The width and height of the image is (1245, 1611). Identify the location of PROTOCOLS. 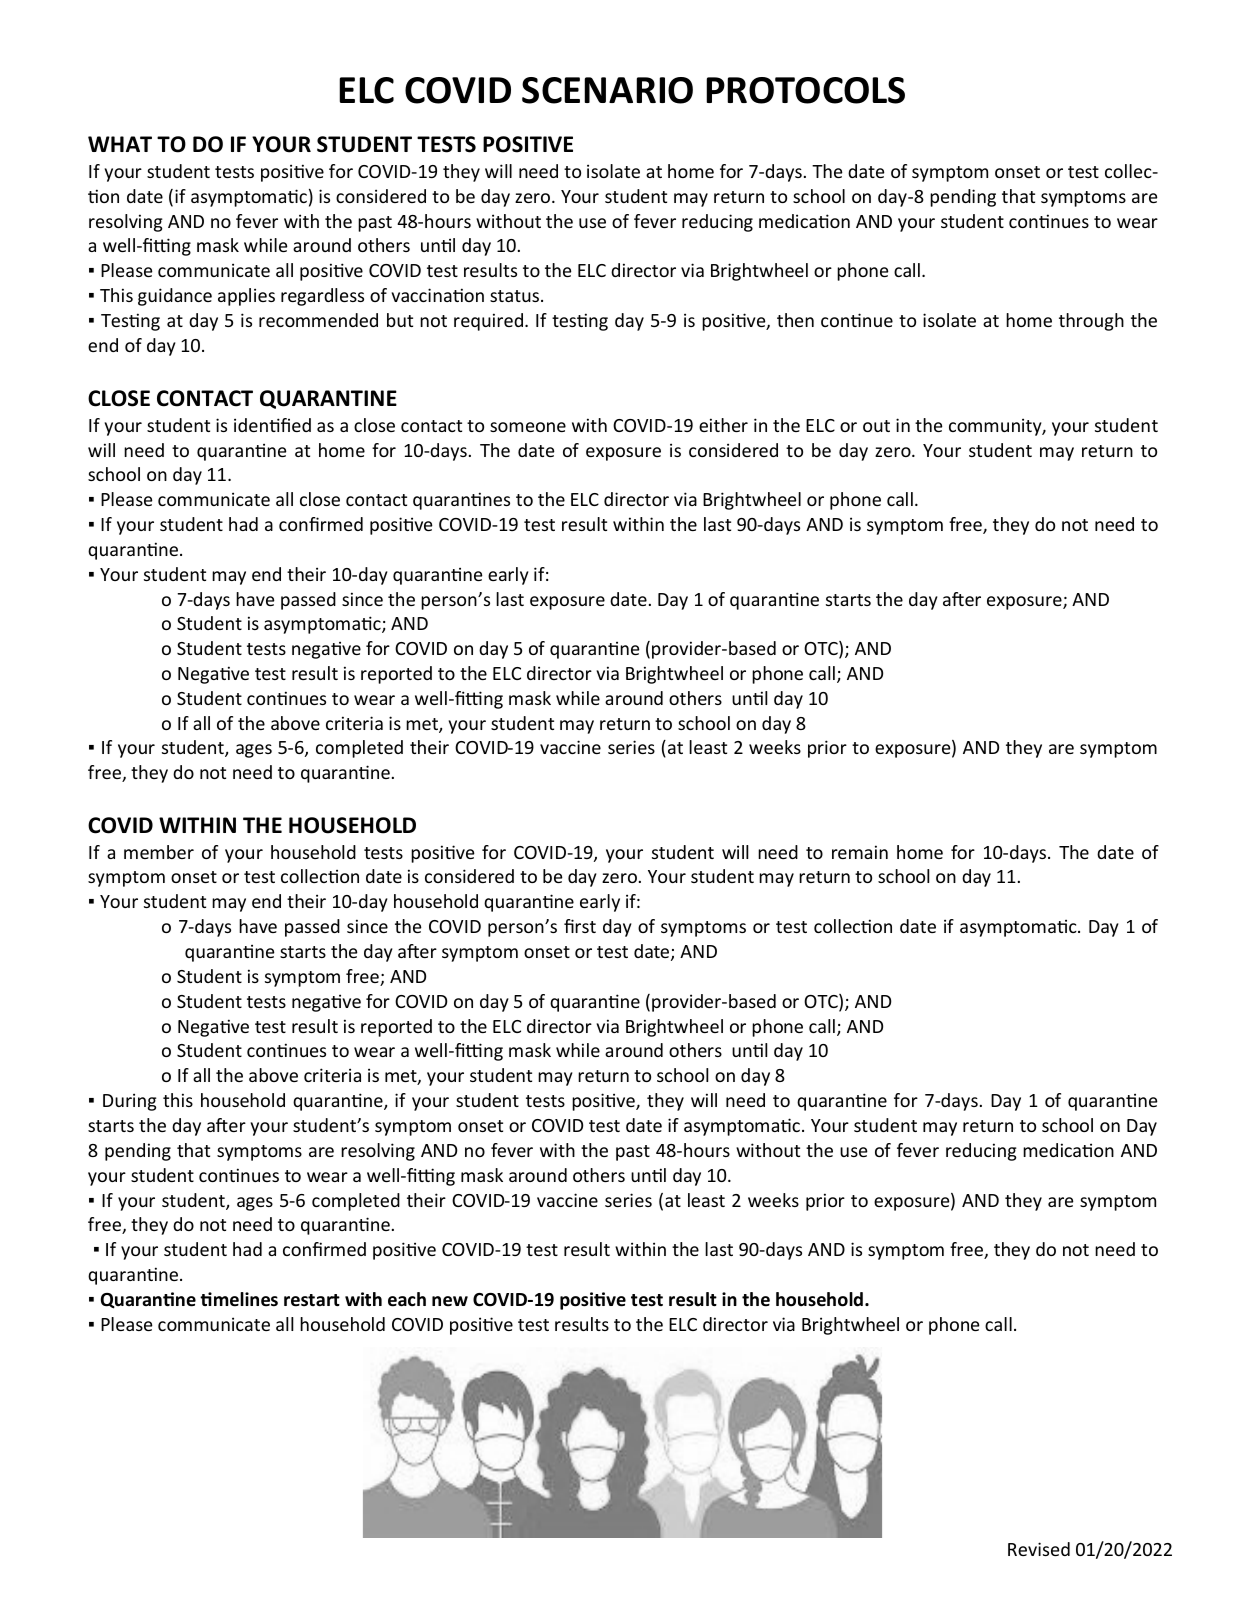
(805, 90).
